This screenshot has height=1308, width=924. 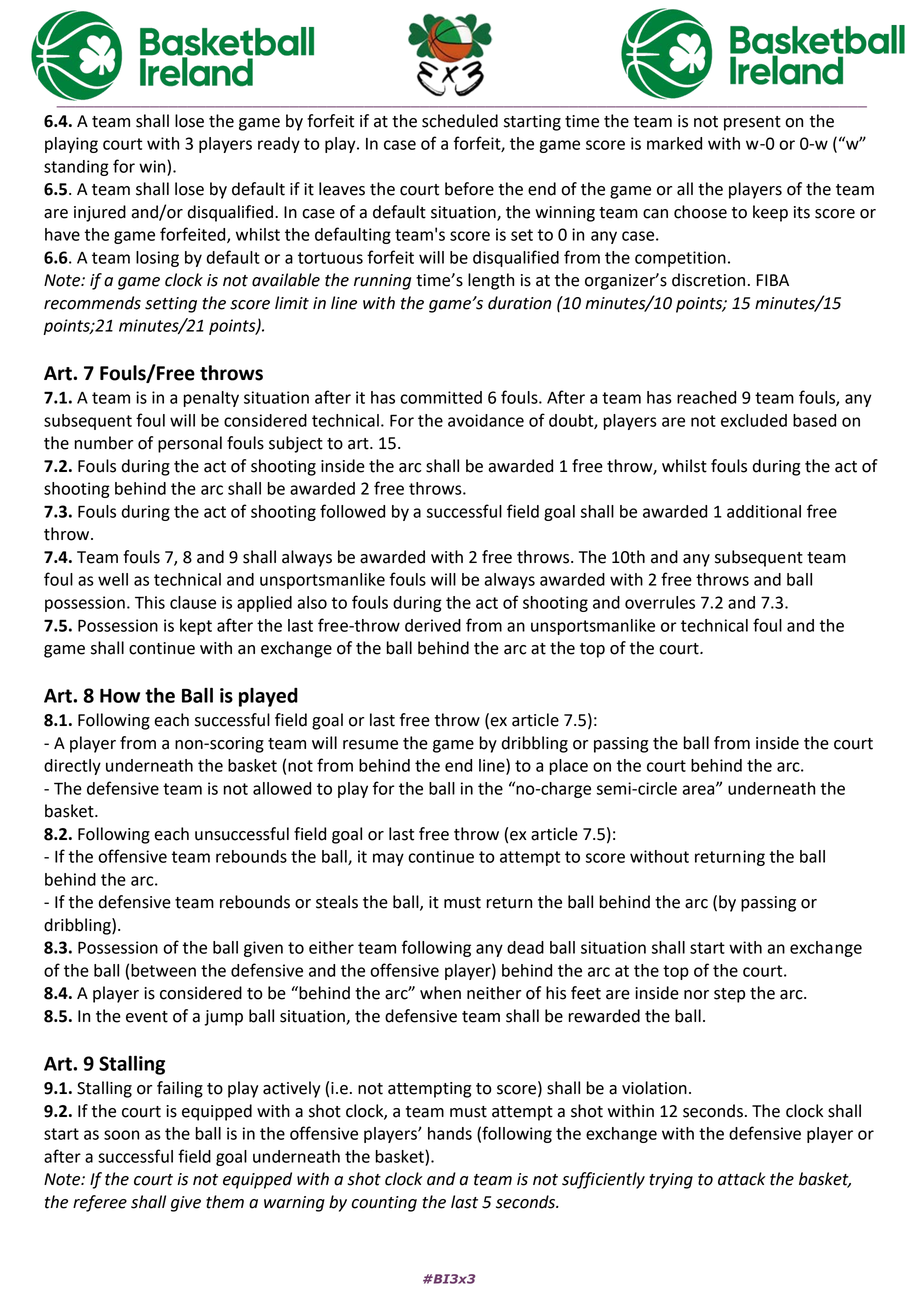 What do you see at coordinates (113, 579) in the screenshot?
I see `well` at bounding box center [113, 579].
